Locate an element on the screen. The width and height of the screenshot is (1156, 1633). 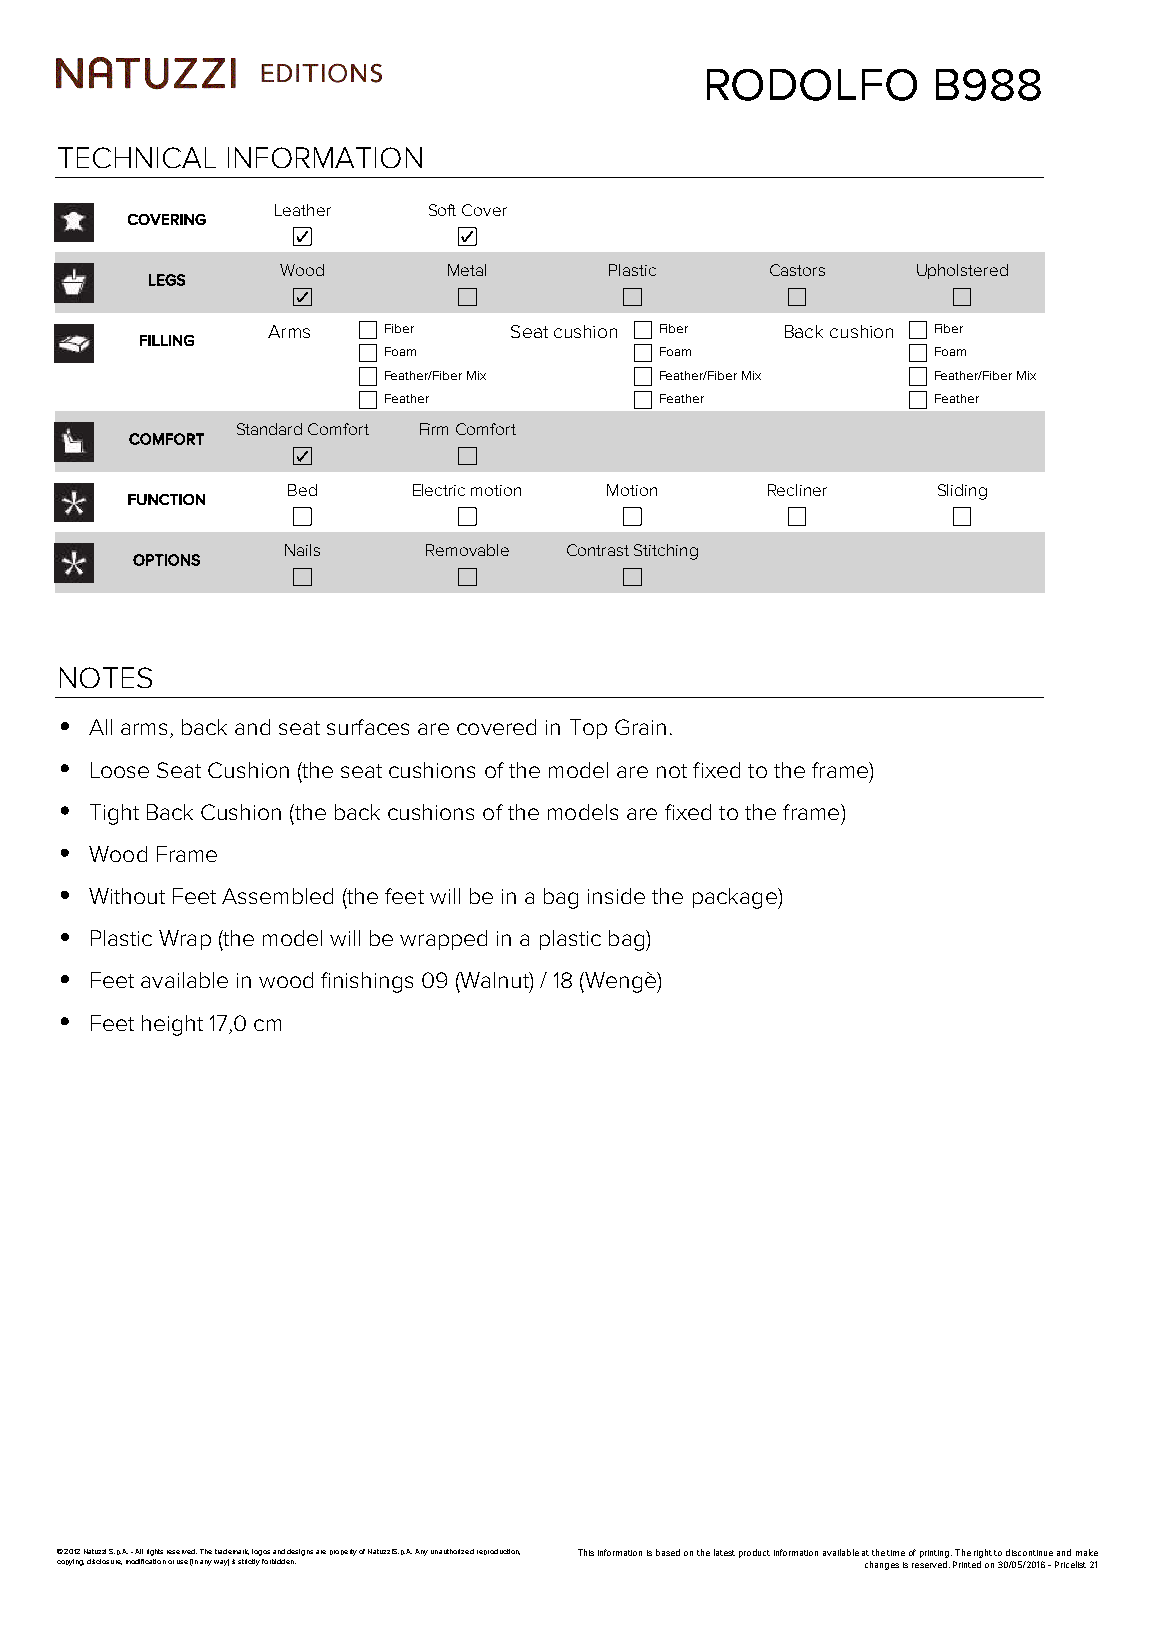
Tight is located at coordinates (114, 814).
